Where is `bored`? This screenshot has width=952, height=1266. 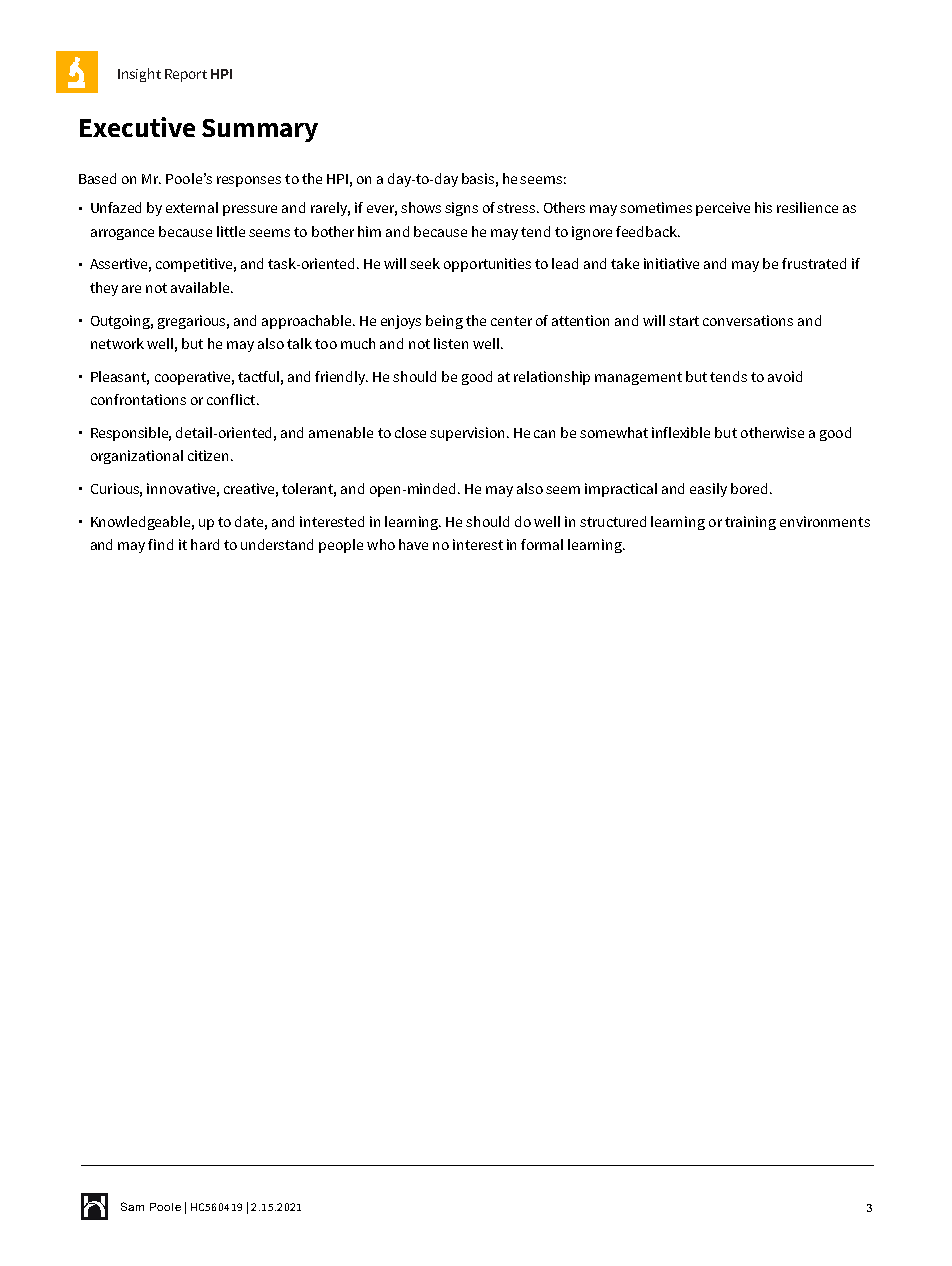
bored is located at coordinates (749, 488).
